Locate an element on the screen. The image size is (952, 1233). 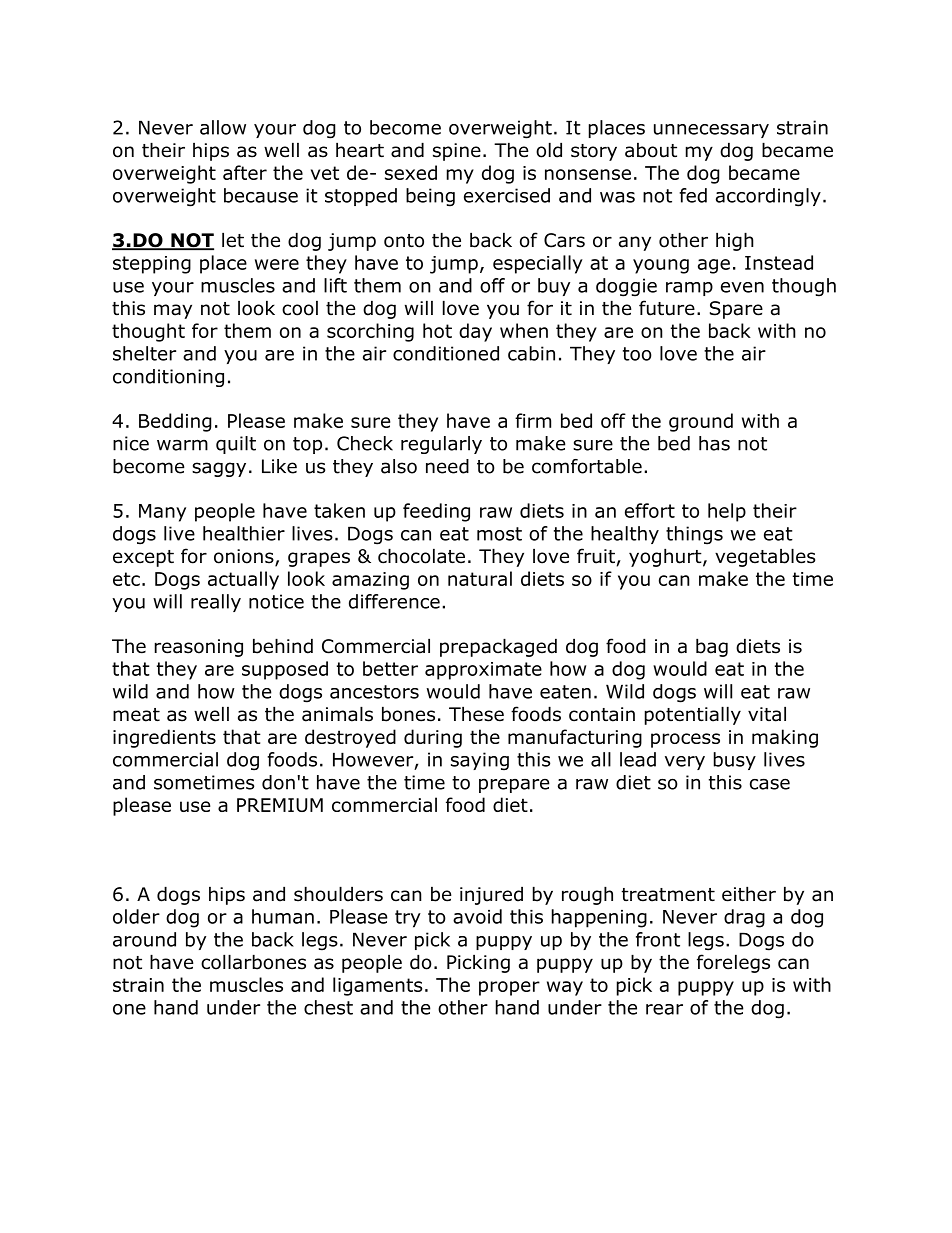
around is located at coordinates (144, 939).
